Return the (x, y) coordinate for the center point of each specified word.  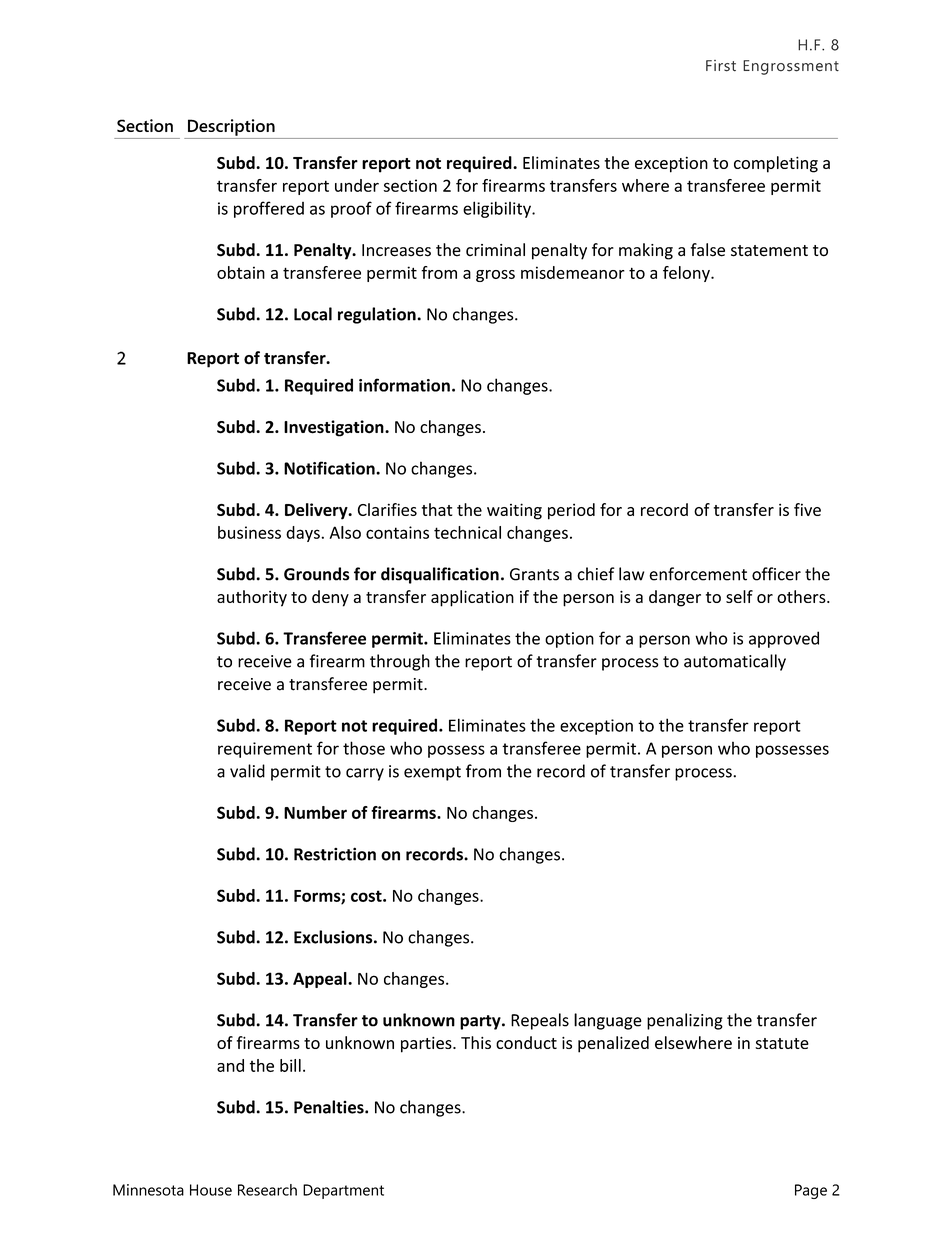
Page (811, 1191)
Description (231, 127)
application (472, 598)
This (476, 1042)
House (211, 1190)
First (721, 66)
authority (252, 598)
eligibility (498, 209)
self (739, 596)
